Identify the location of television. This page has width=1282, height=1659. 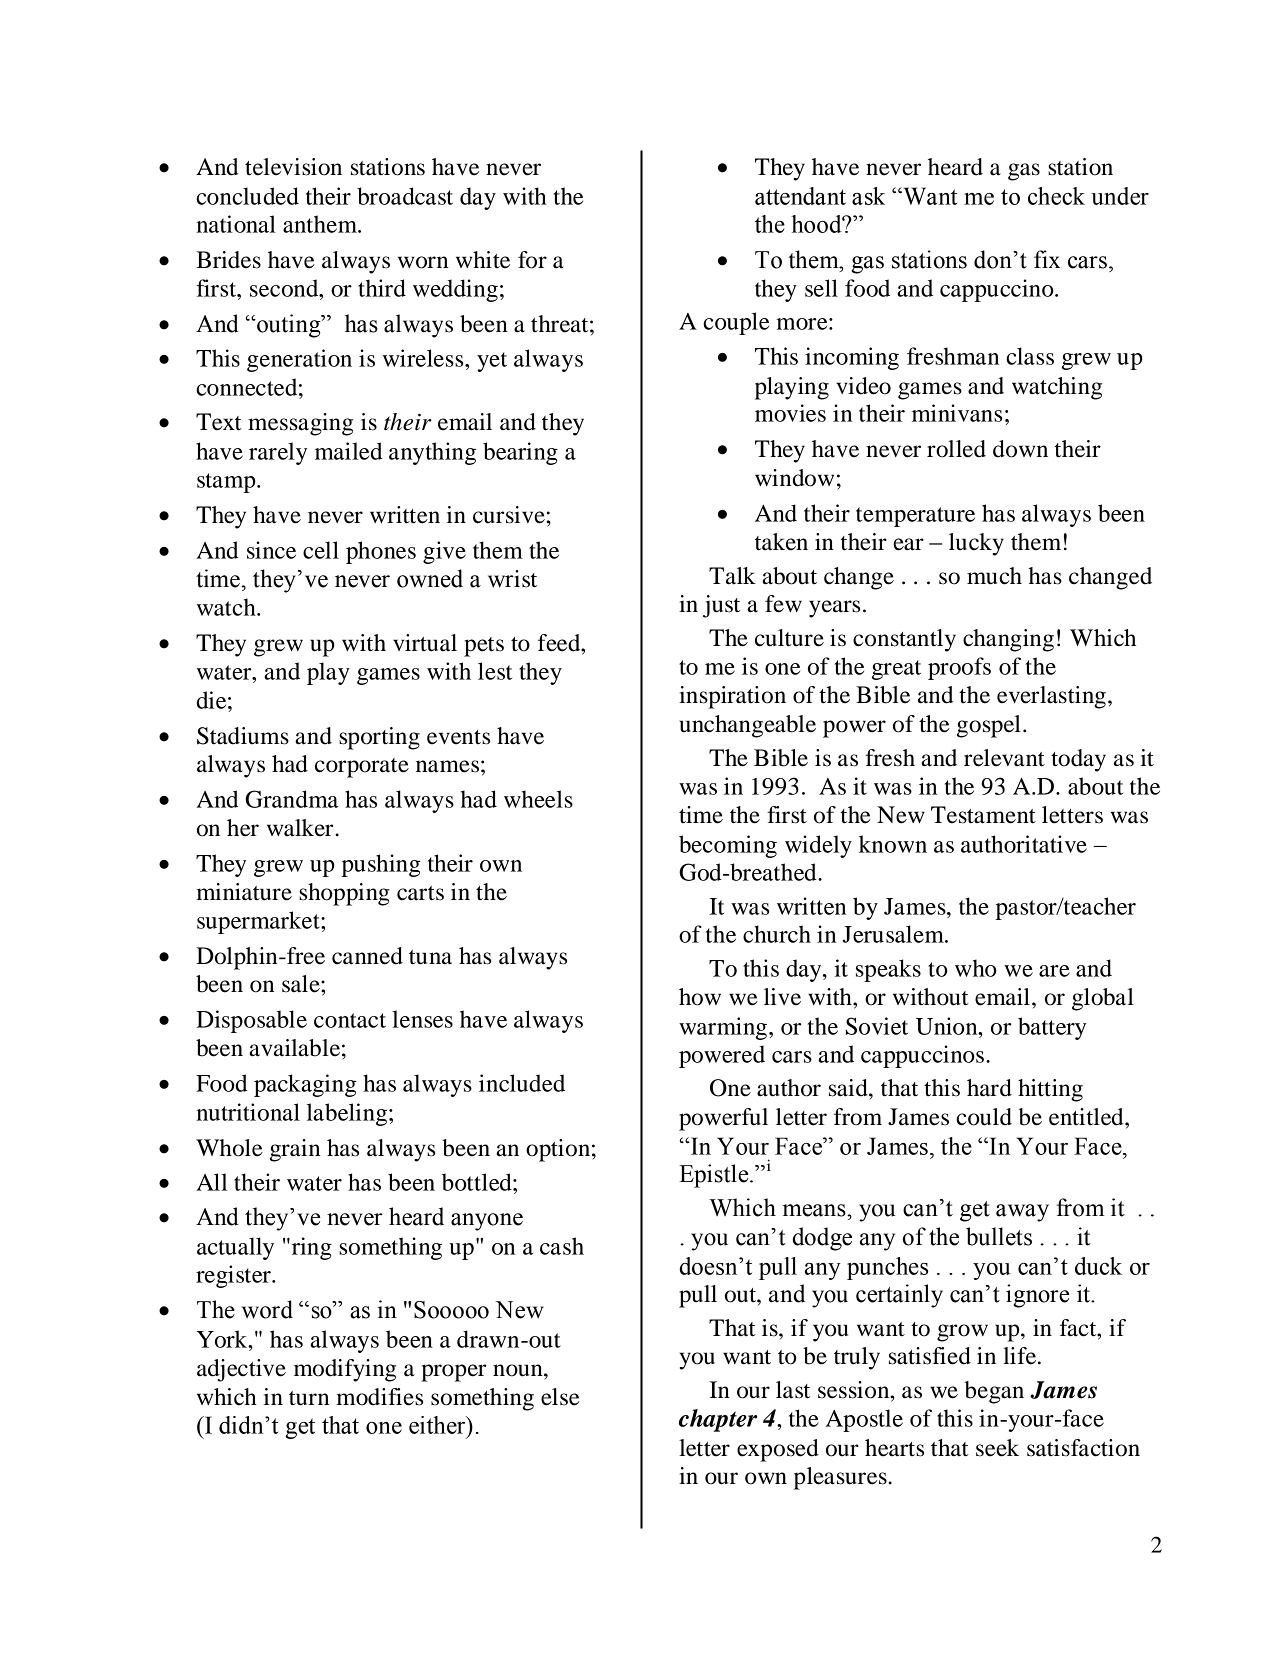
(293, 167).
